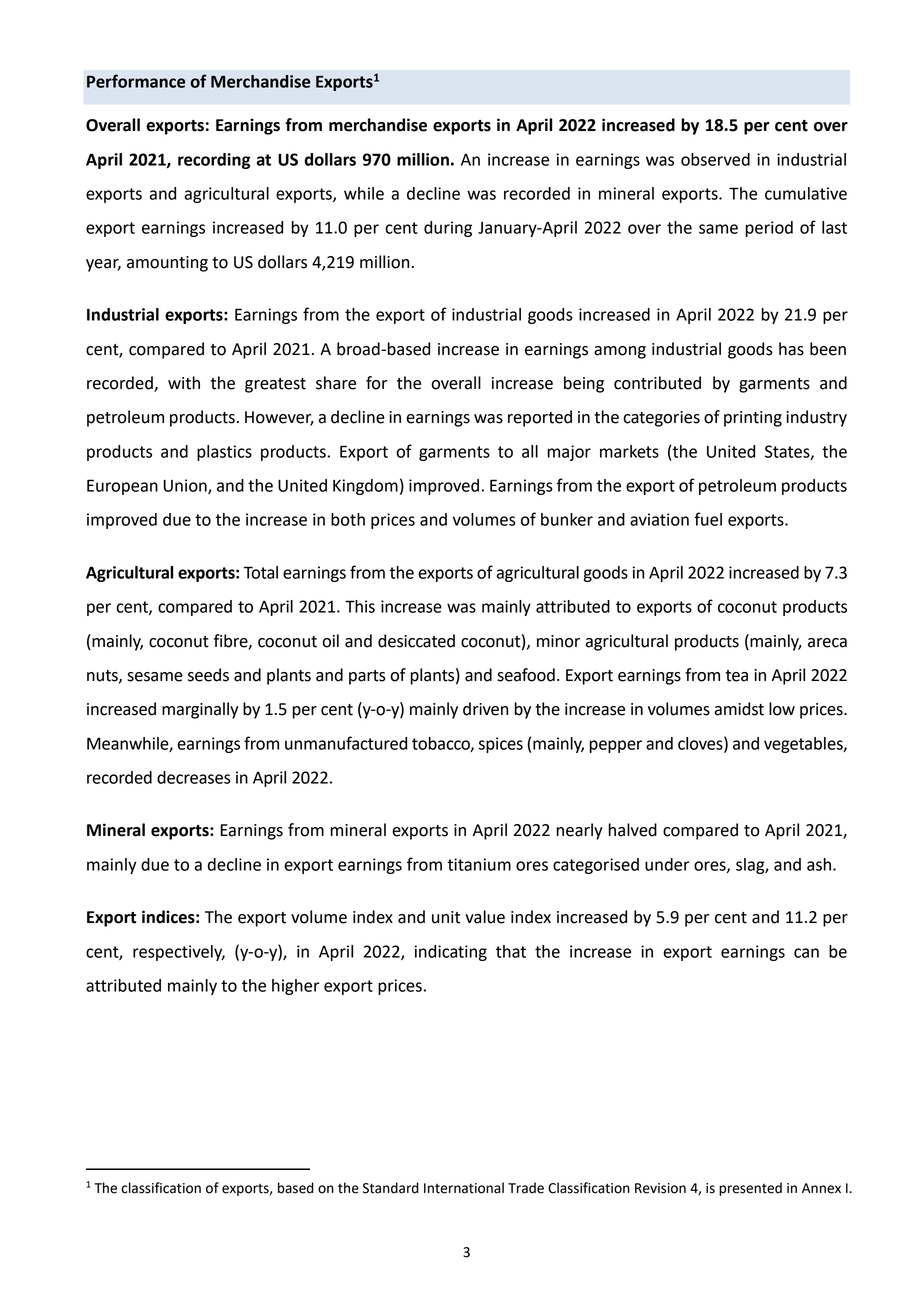 This screenshot has width=924, height=1309. Describe the element at coordinates (416, 641) in the screenshot. I see `desiccated` at that location.
